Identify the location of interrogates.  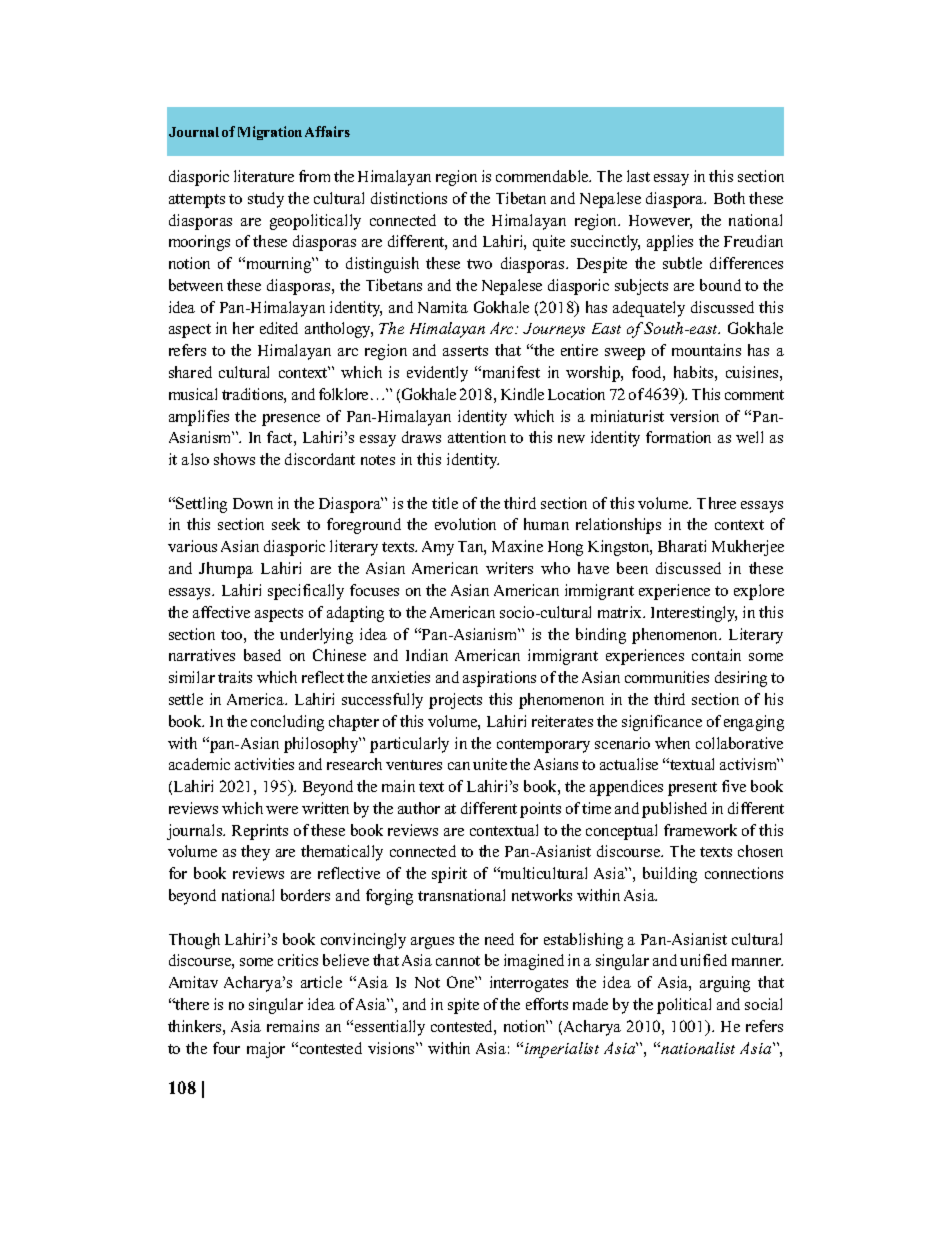
(529, 984).
